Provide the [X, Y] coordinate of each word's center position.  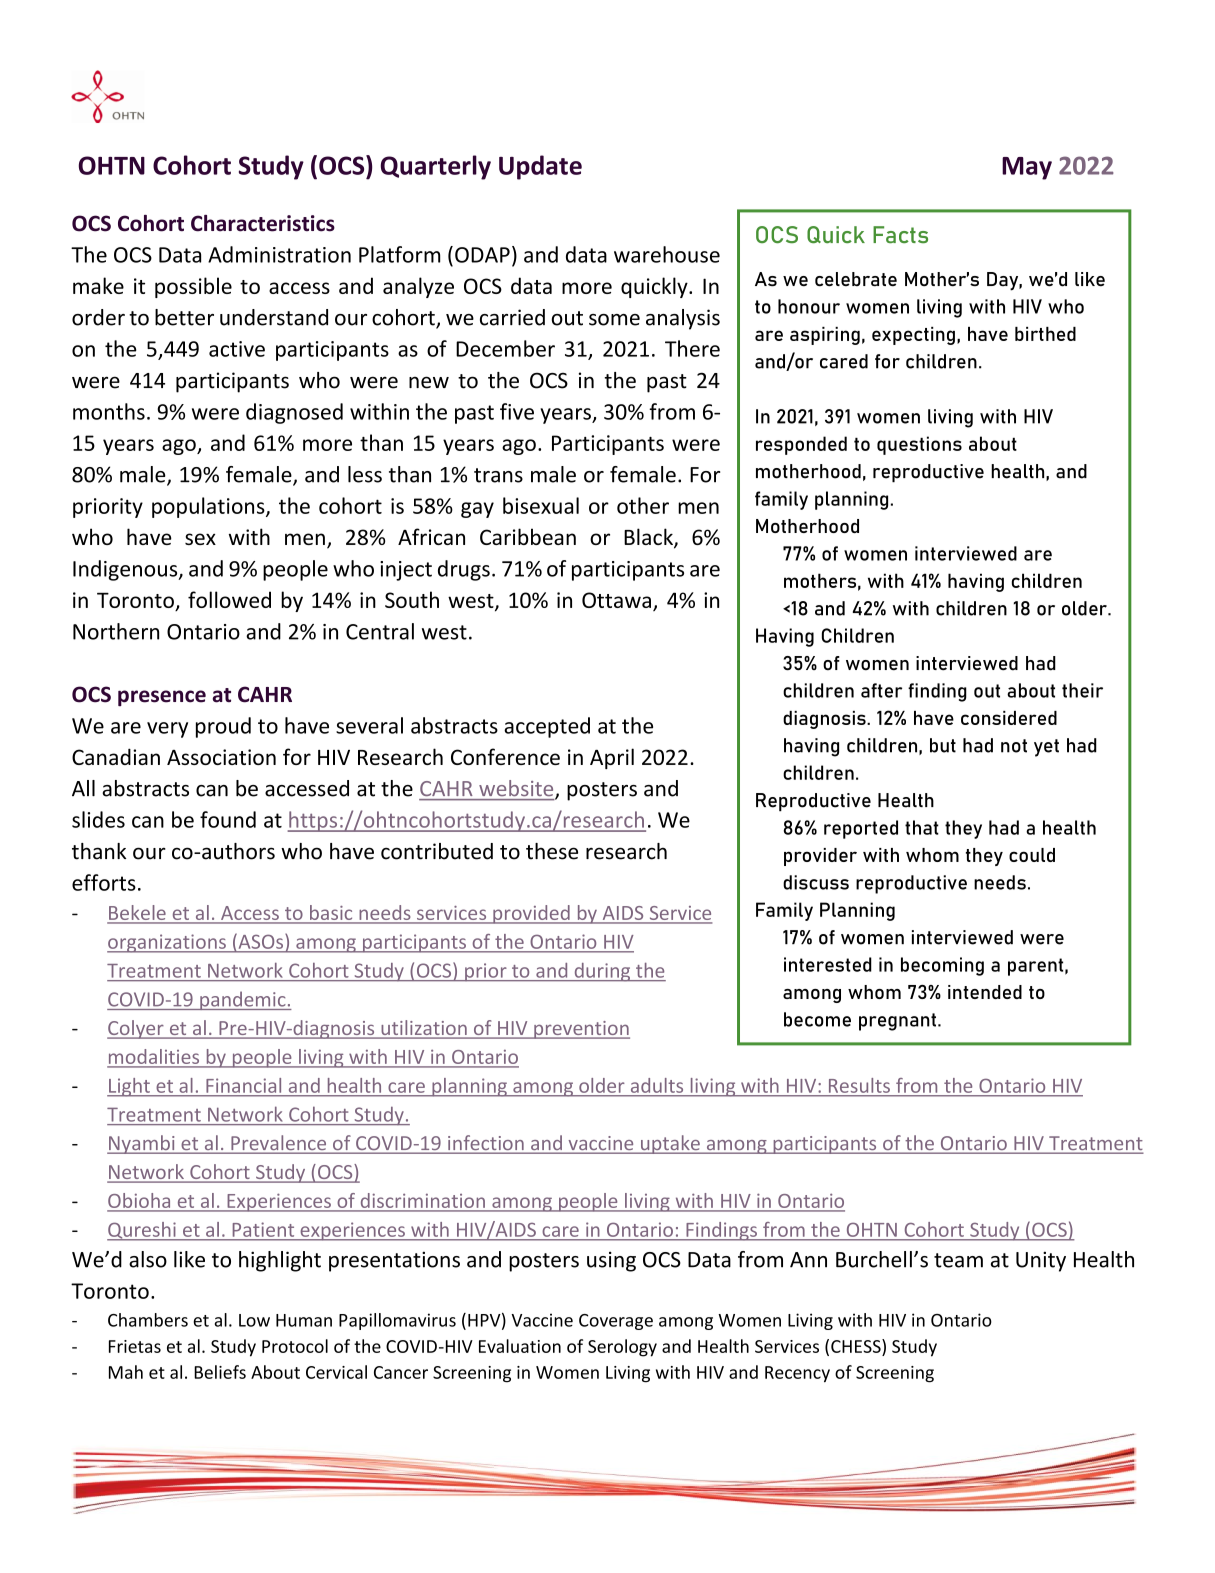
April [612, 758]
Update [540, 167]
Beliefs [220, 1372]
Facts [900, 234]
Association [221, 757]
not [1014, 746]
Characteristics [263, 223]
